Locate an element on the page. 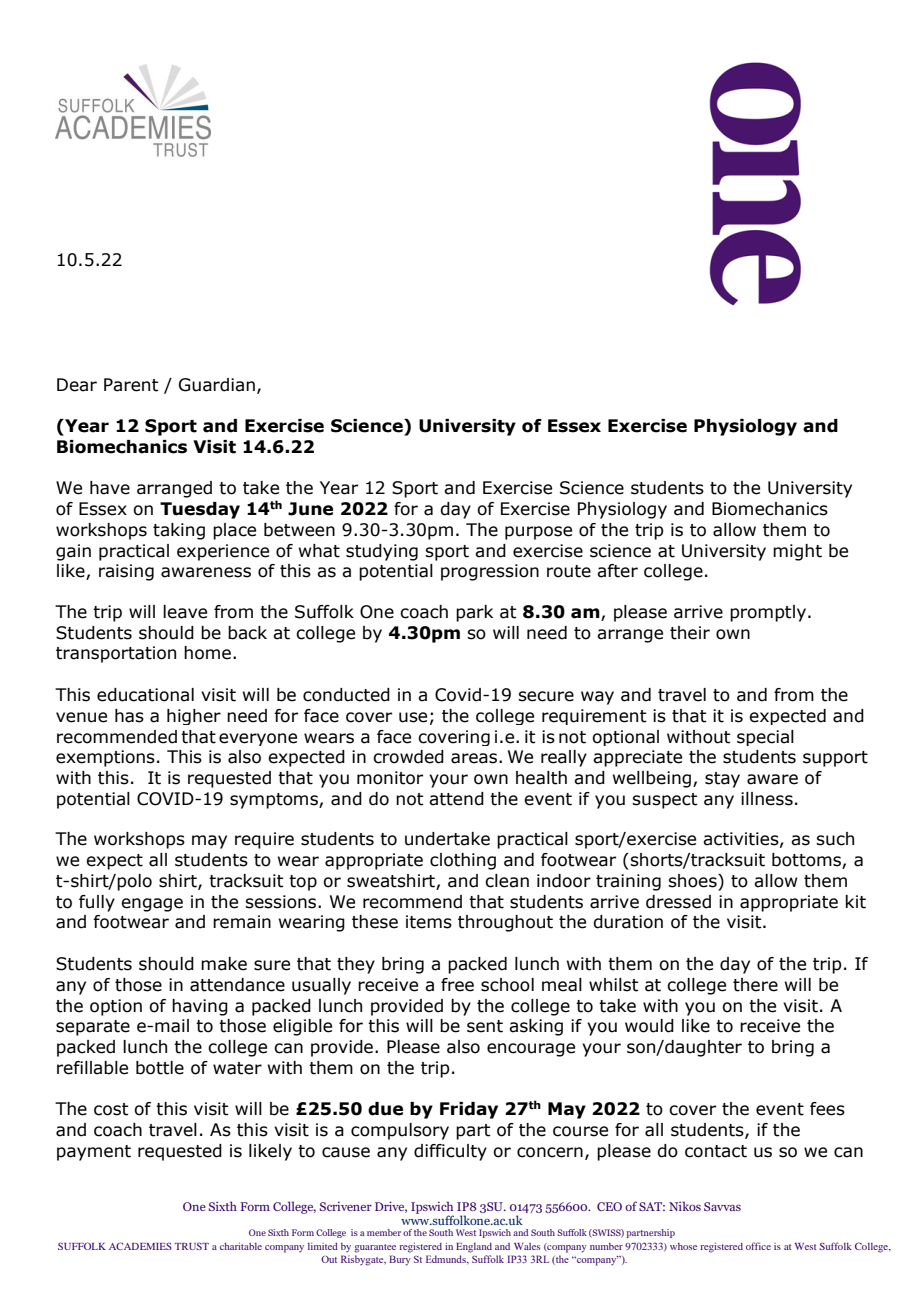 This document has height=1308, width=924. TRUST is located at coordinates (192, 1246).
